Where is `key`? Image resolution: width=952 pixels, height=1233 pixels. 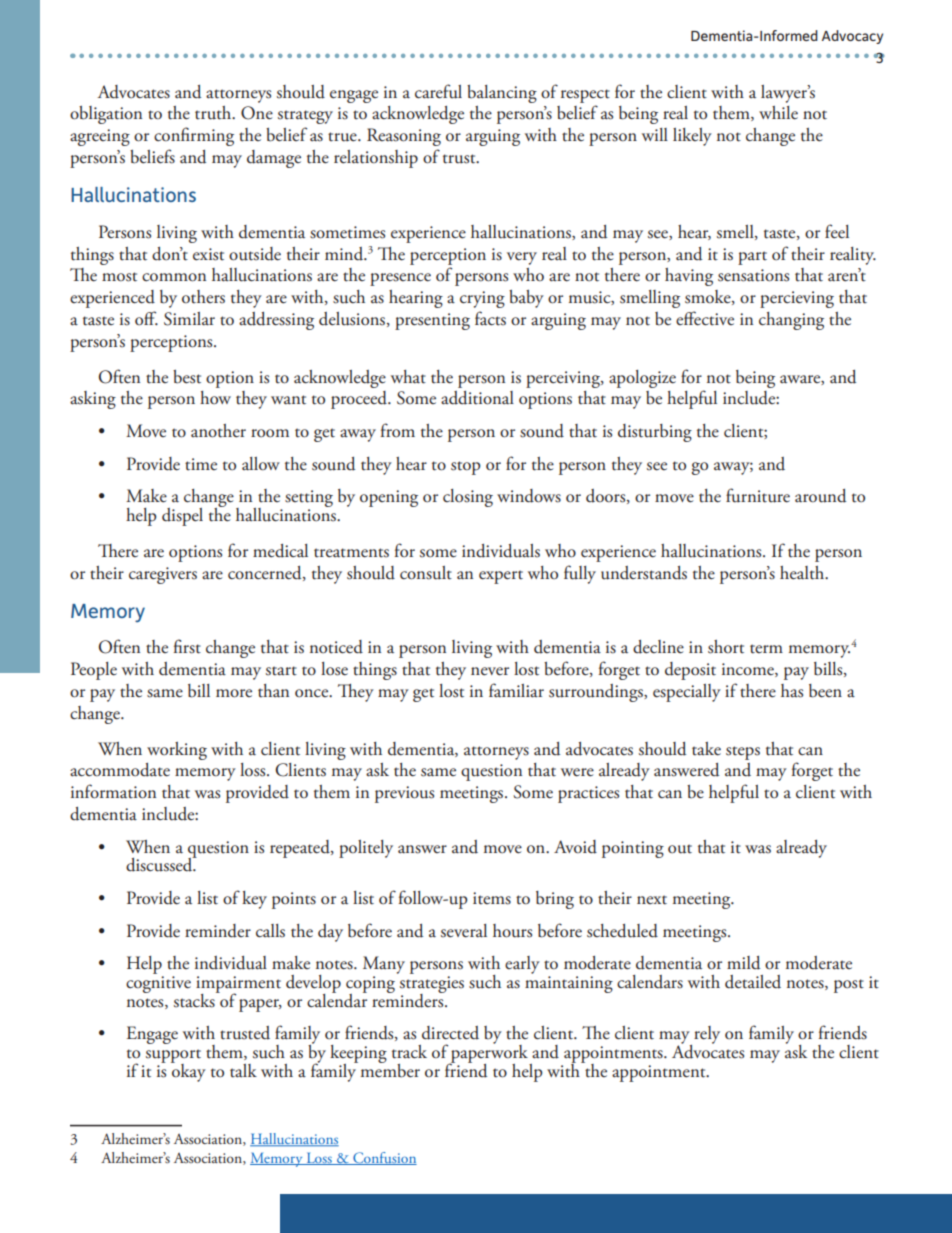 key is located at coordinates (254, 900).
